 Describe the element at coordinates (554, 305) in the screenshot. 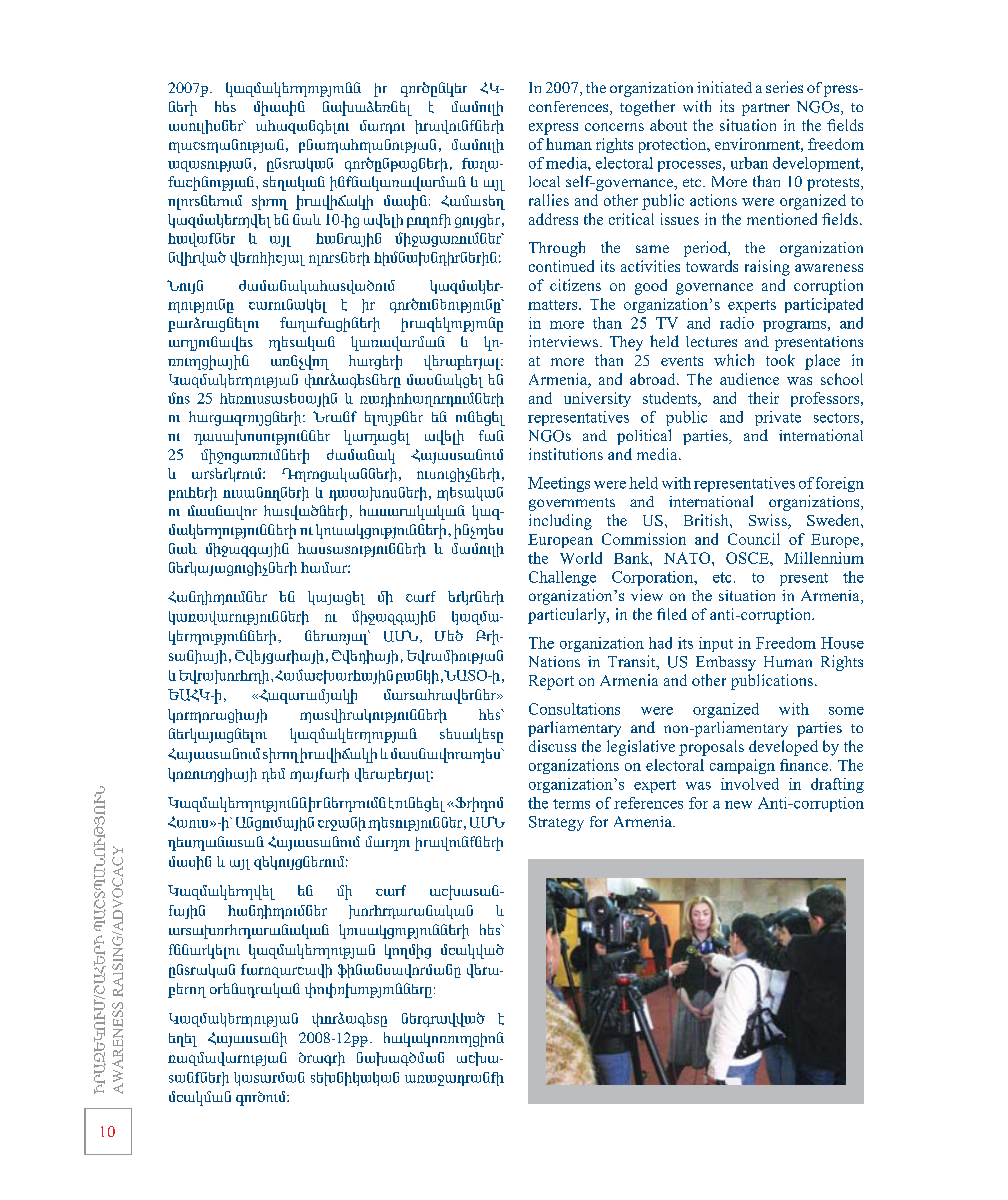

I see `matters` at that location.
